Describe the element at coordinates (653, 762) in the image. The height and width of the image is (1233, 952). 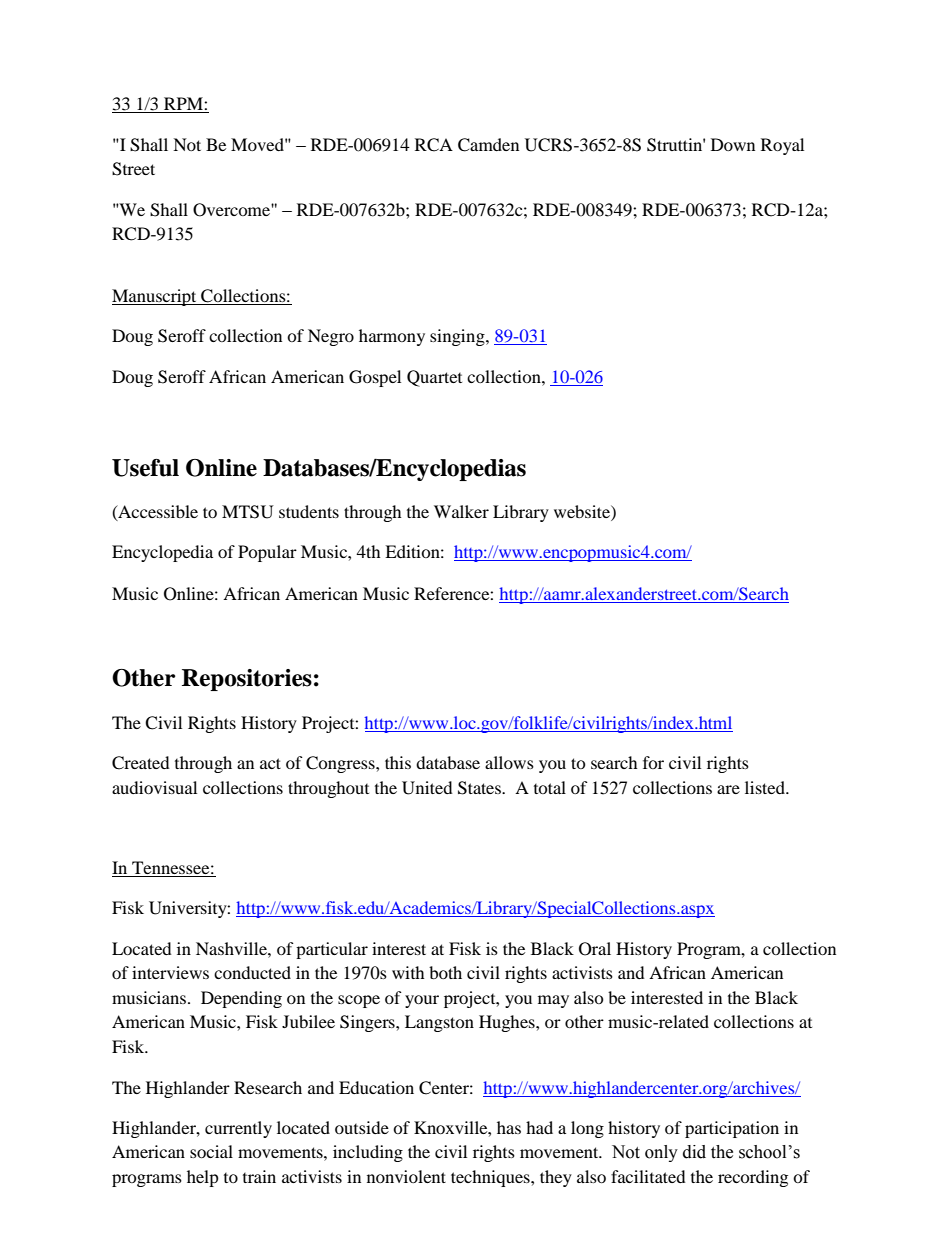
I see `for` at that location.
